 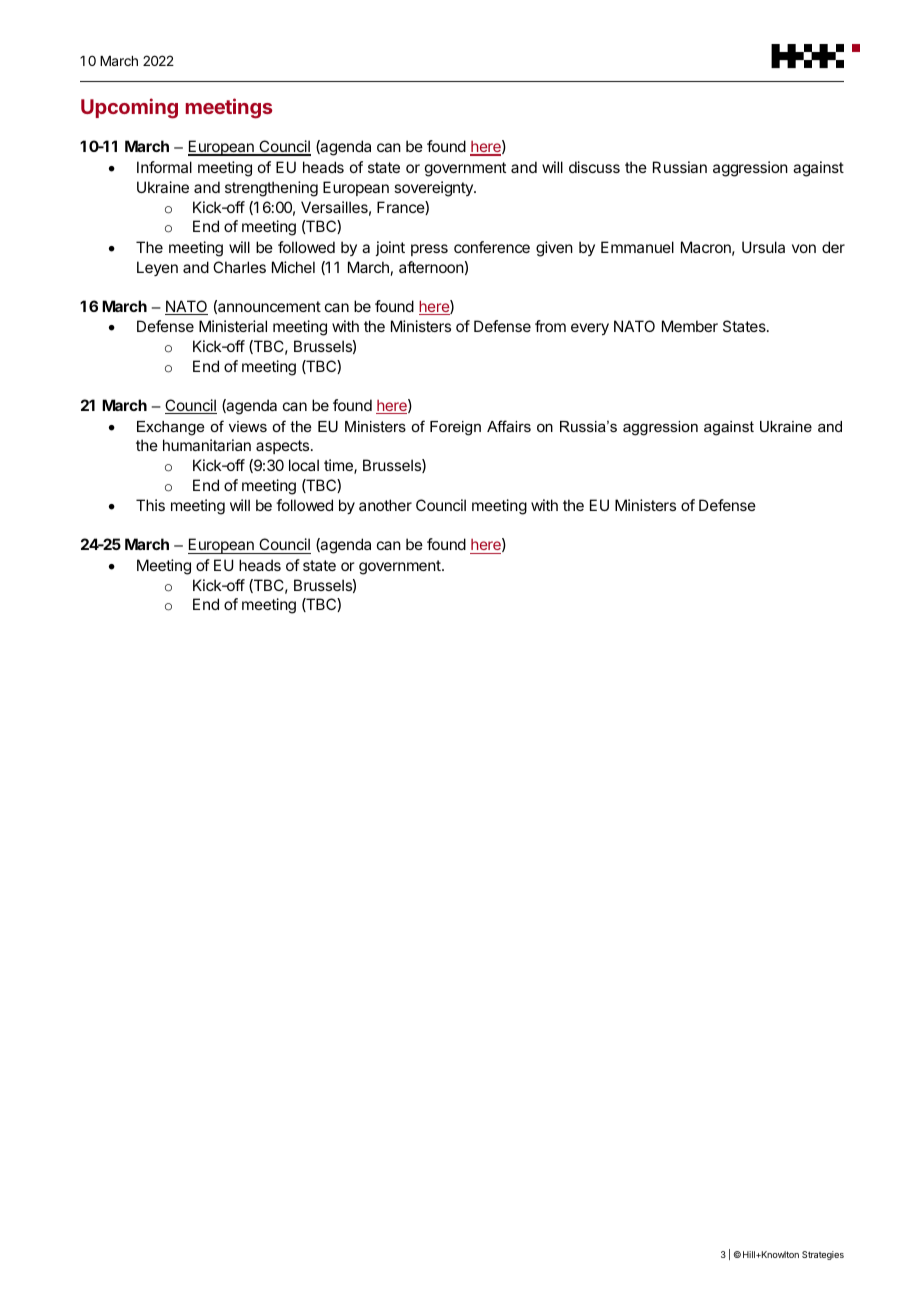 What do you see at coordinates (509, 426) in the screenshot?
I see `Affairs` at bounding box center [509, 426].
